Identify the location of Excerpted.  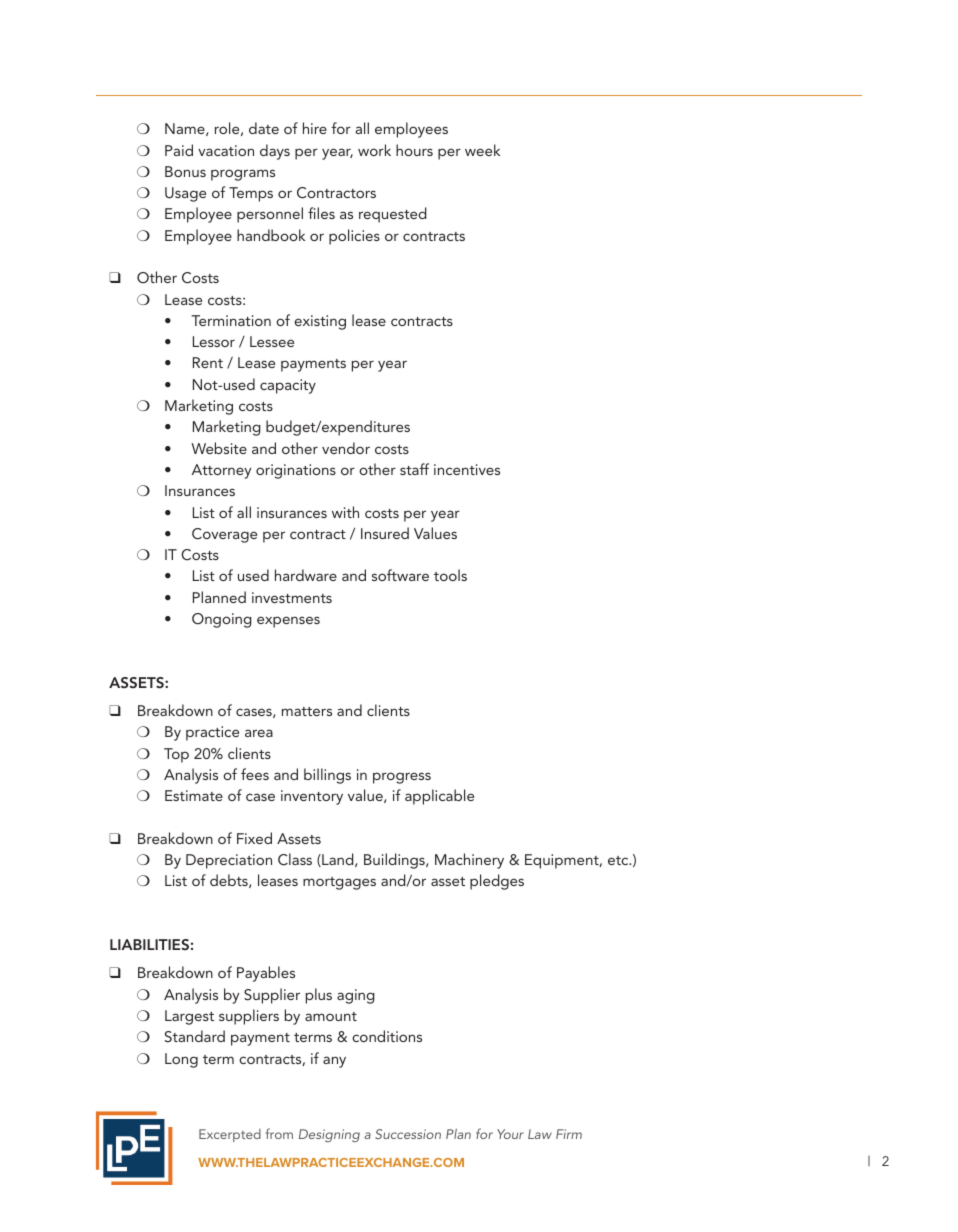
(230, 1135).
